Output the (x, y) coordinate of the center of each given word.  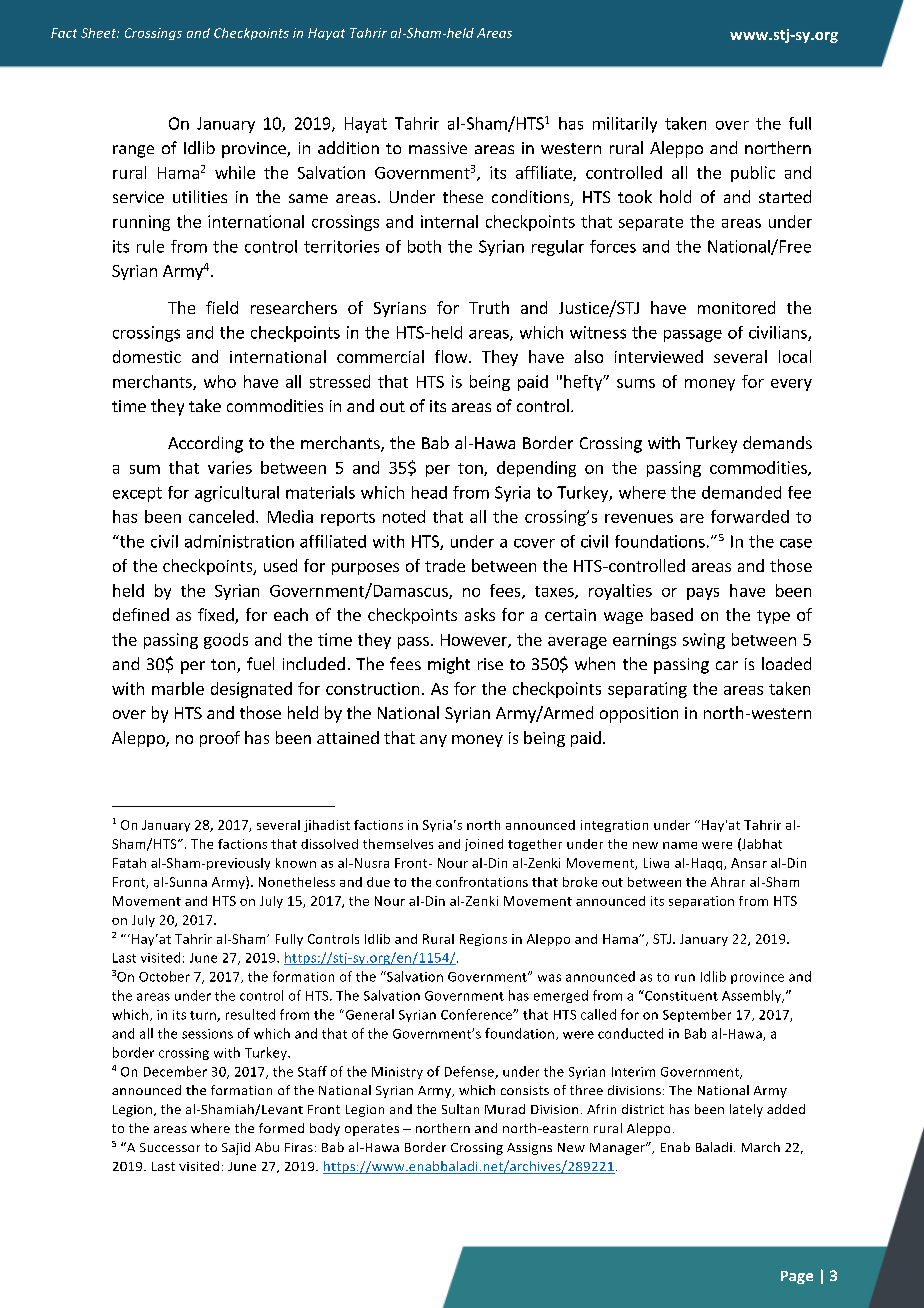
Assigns (529, 1149)
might (449, 665)
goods (226, 641)
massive (438, 148)
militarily (625, 125)
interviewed (659, 356)
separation (701, 902)
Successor (170, 1147)
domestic (147, 356)
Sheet (100, 33)
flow (451, 356)
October (164, 976)
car (727, 665)
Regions (483, 940)
